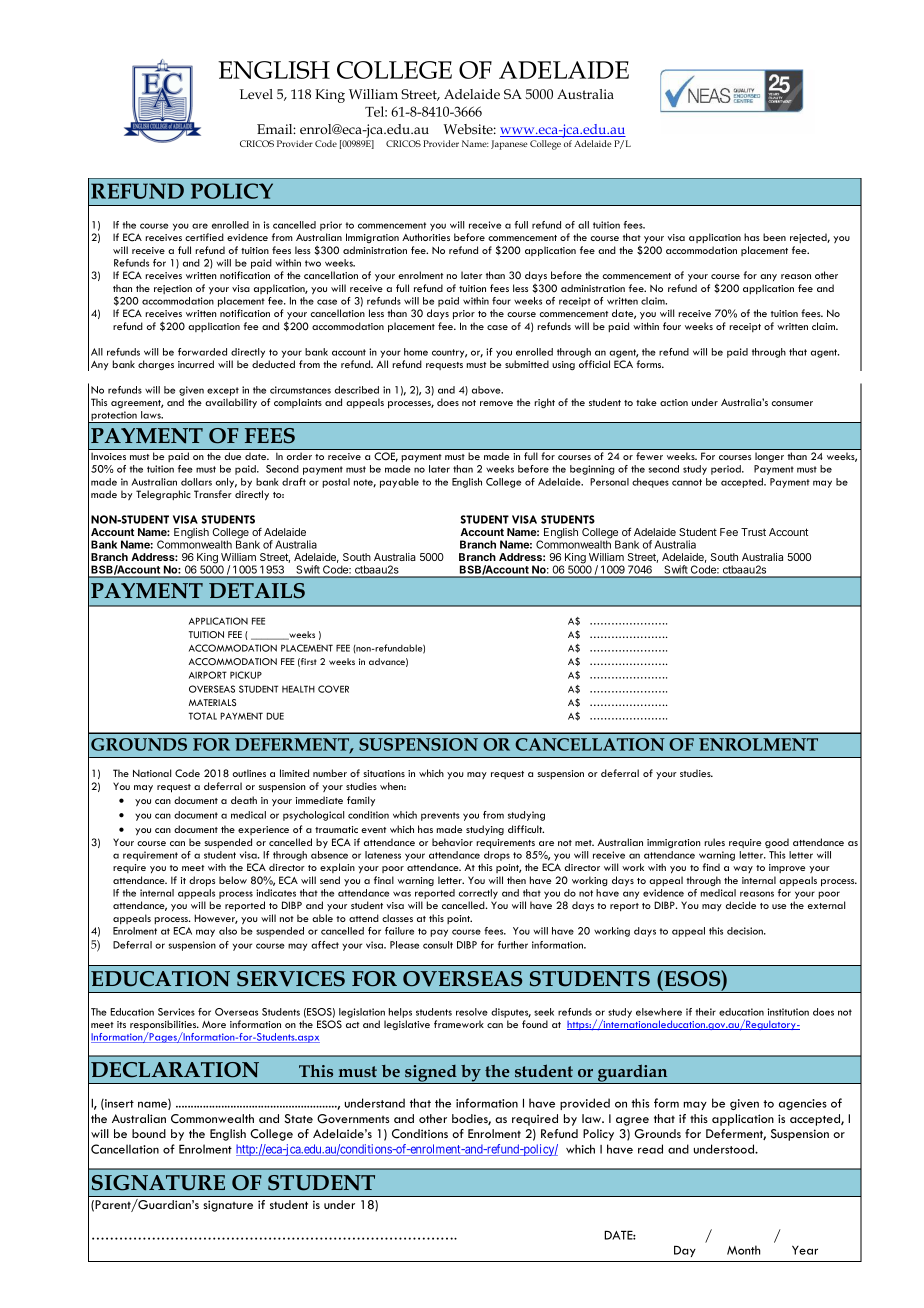 The height and width of the screenshot is (1308, 924). What do you see at coordinates (774, 237) in the screenshot?
I see `been` at bounding box center [774, 237].
